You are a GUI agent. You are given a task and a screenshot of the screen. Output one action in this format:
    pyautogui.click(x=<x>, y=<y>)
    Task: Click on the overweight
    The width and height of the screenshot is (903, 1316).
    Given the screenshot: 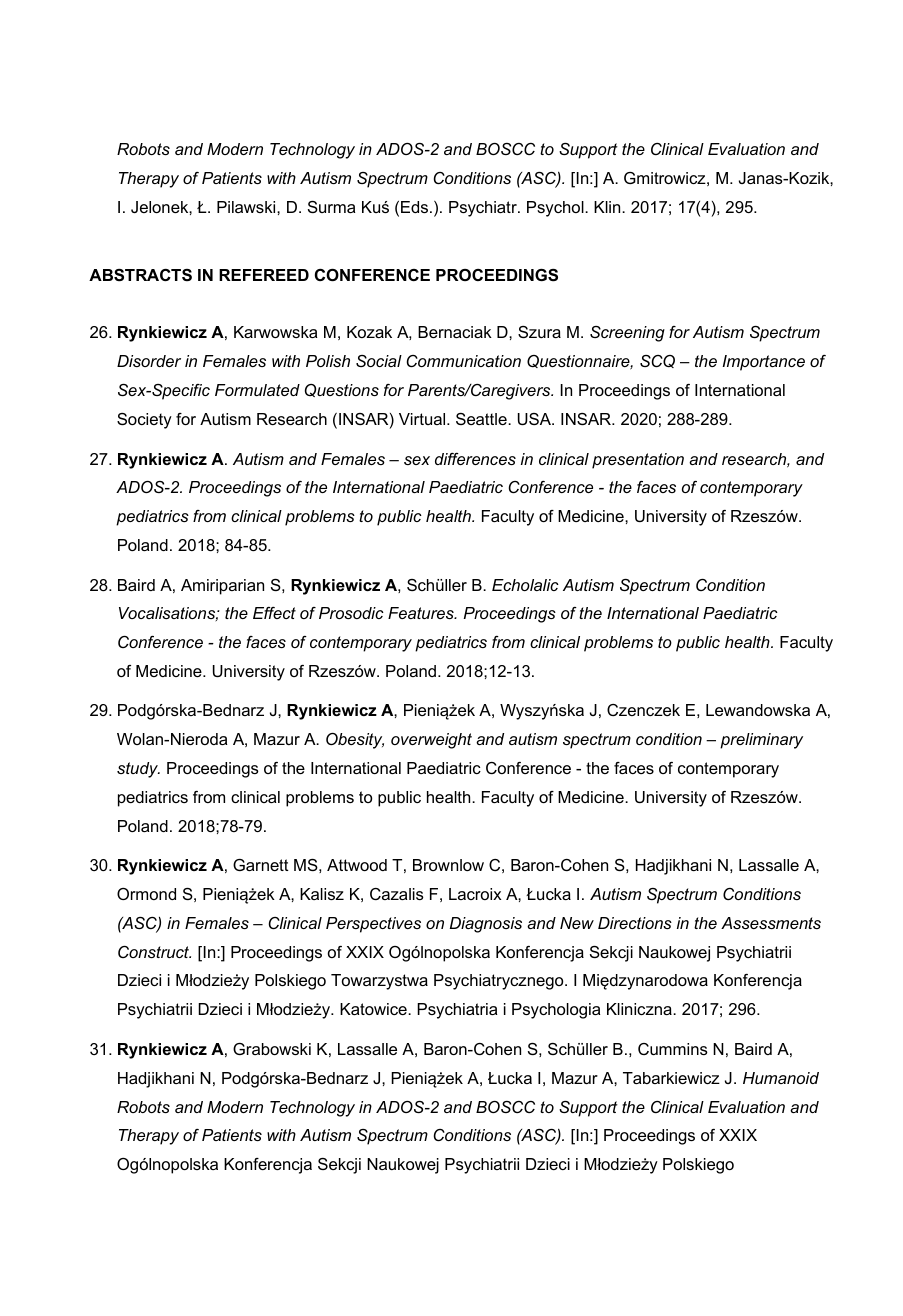 What is the action you would take?
    pyautogui.click(x=431, y=741)
